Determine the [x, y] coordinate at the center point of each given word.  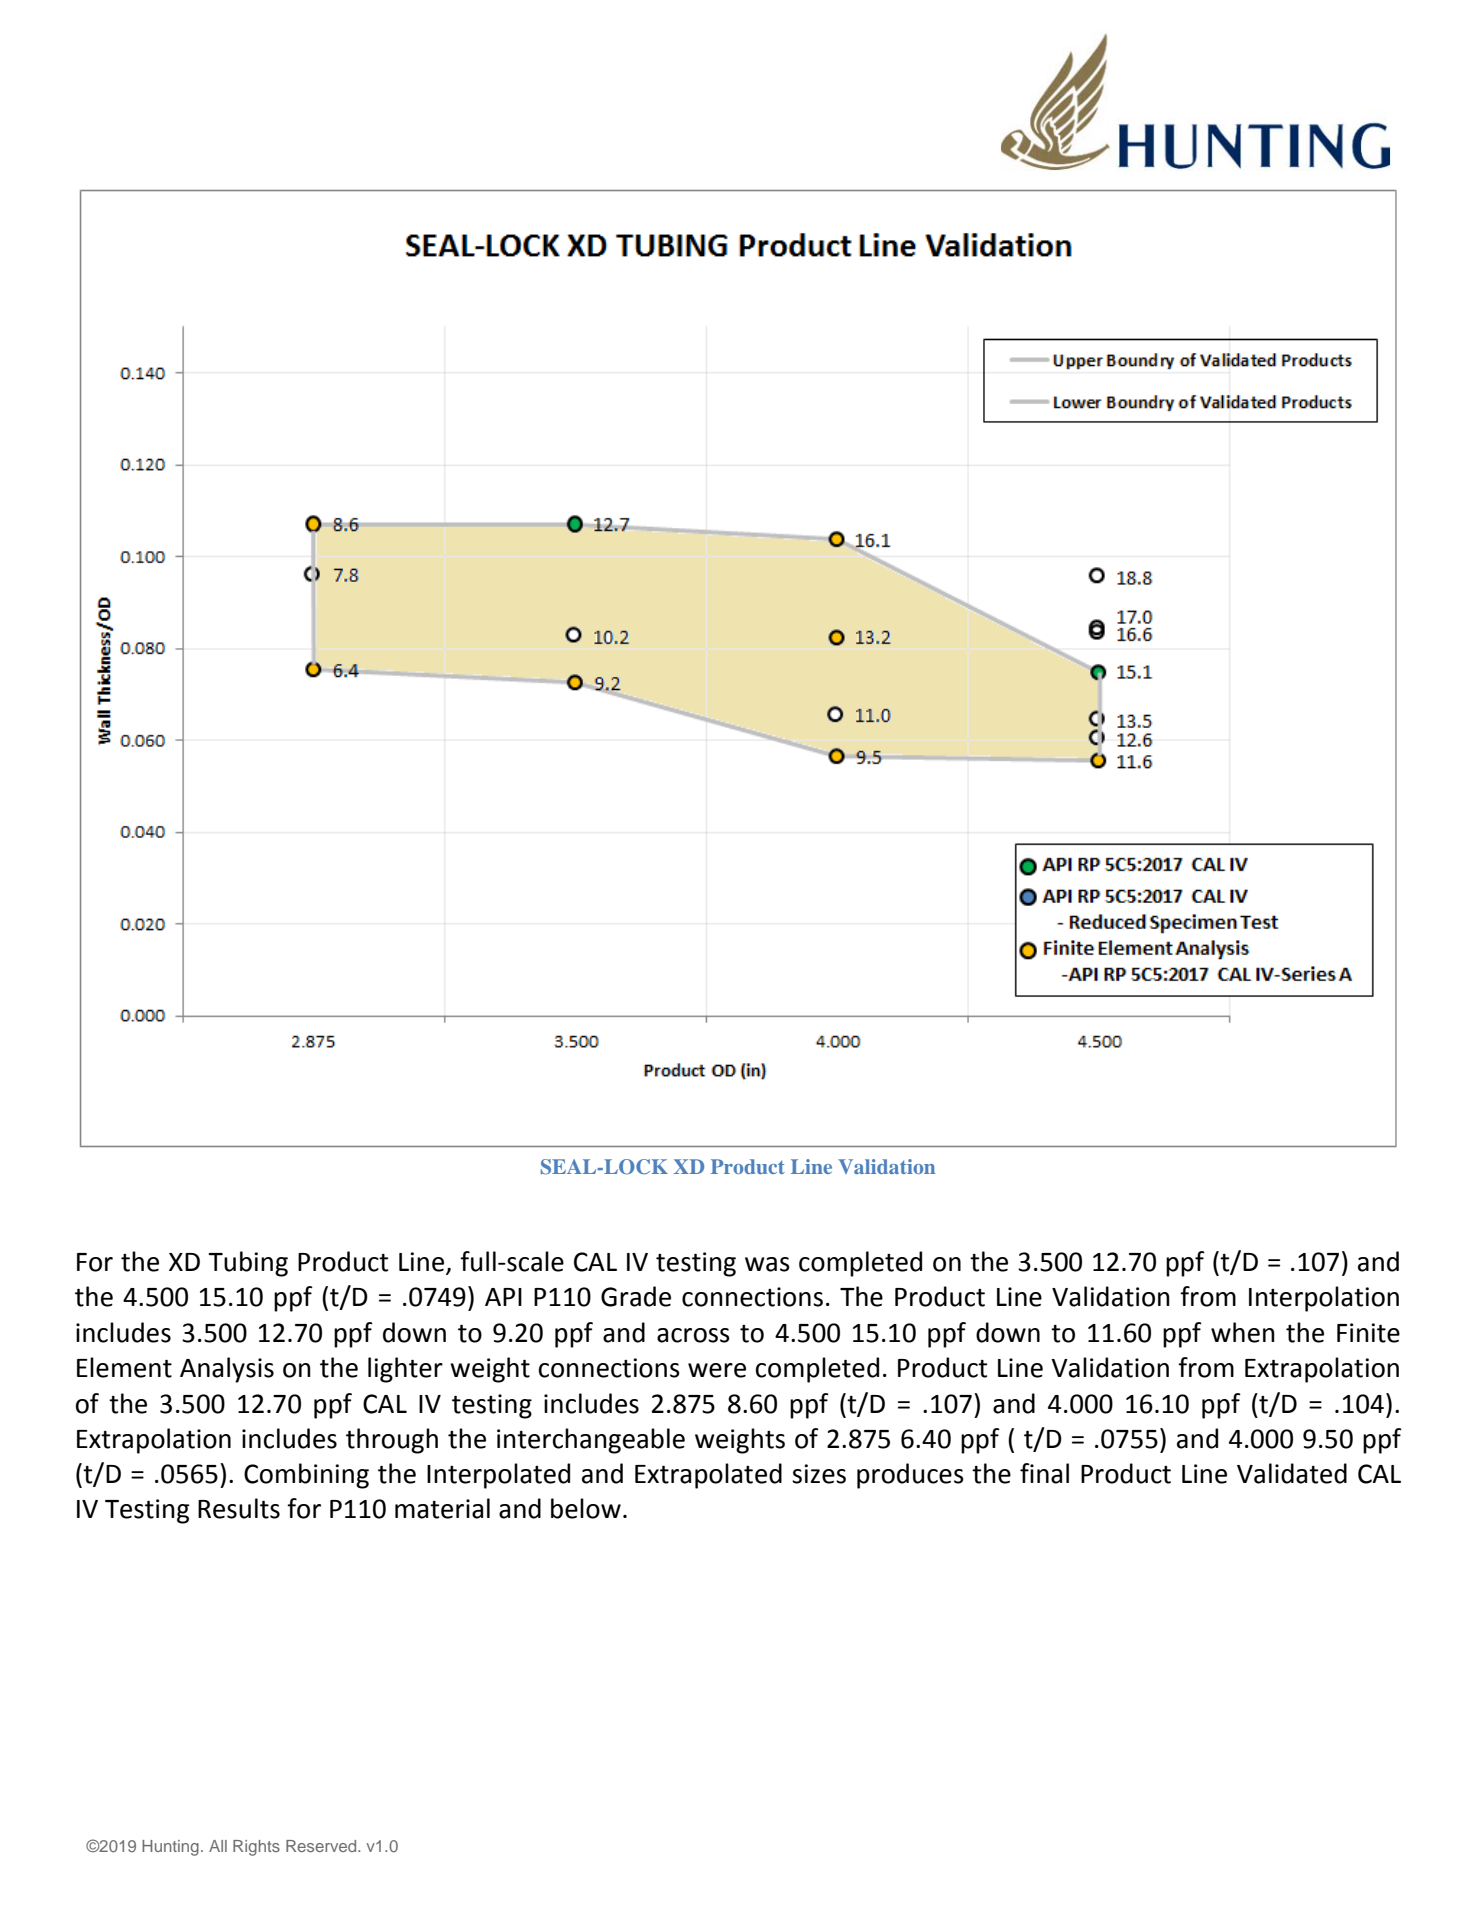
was [767, 1264]
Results [239, 1508]
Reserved [322, 1846]
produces [910, 1476]
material [442, 1508]
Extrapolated [708, 1476]
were [717, 1370]
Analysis [227, 1370]
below [586, 1508]
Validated [1292, 1473]
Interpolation [1324, 1299]
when [1243, 1332]
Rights [256, 1848]
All [218, 1846]
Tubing [248, 1264]
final [1044, 1473]
